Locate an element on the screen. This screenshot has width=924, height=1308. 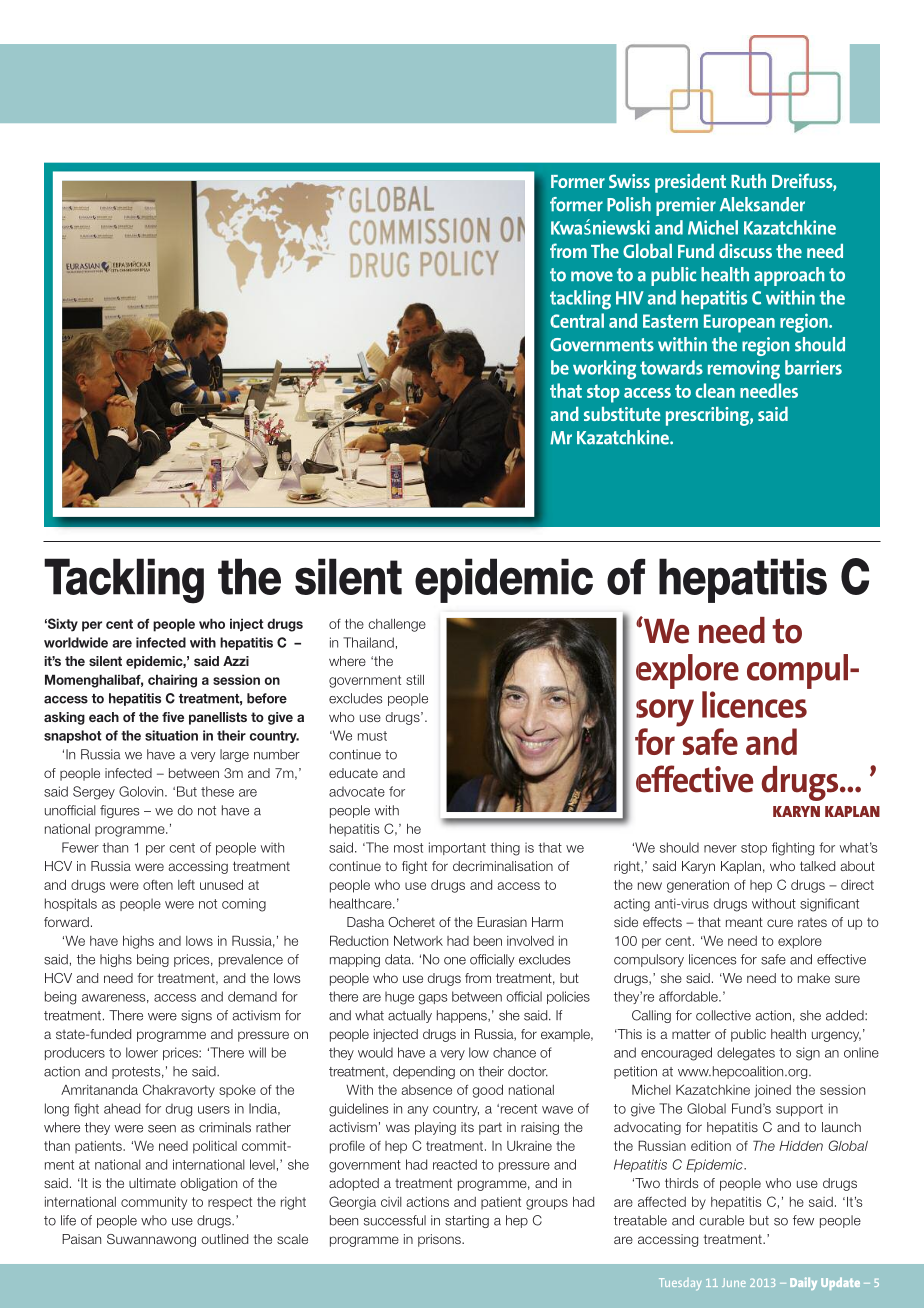
must is located at coordinates (372, 736).
